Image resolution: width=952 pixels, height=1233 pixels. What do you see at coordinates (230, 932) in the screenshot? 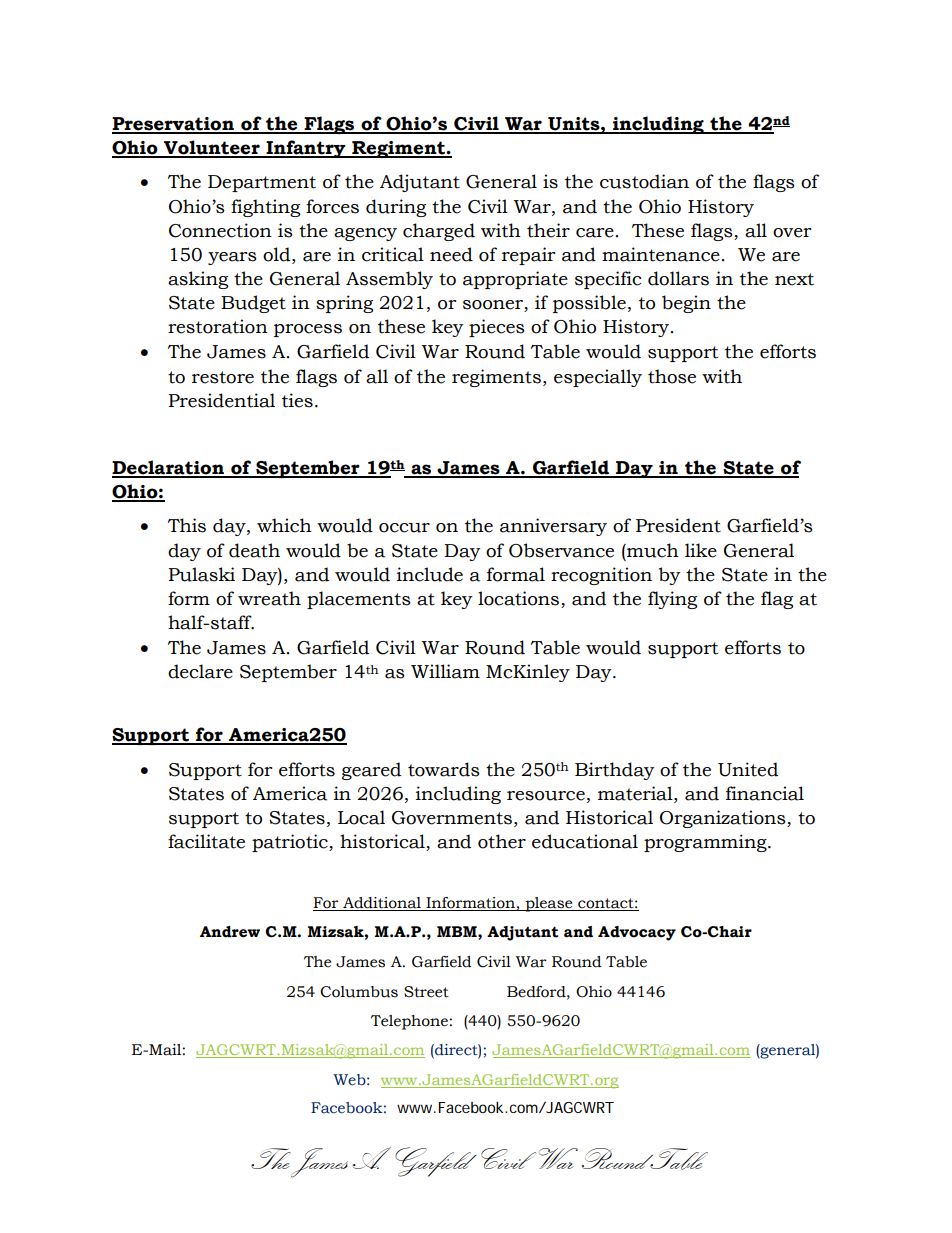
I see `Andrew` at bounding box center [230, 932].
